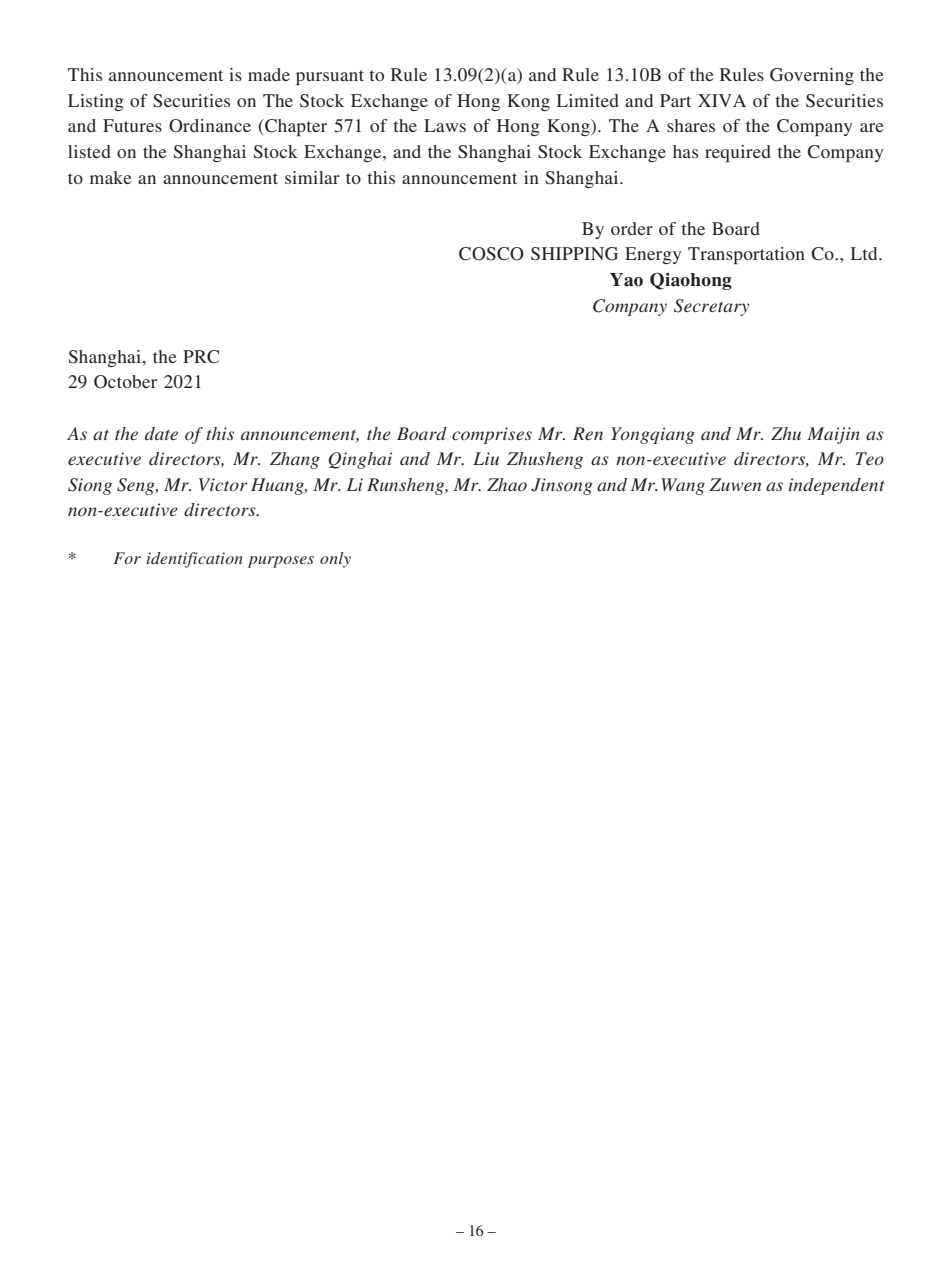 This screenshot has width=952, height=1270. What do you see at coordinates (870, 458) in the screenshot?
I see `Teo` at bounding box center [870, 458].
